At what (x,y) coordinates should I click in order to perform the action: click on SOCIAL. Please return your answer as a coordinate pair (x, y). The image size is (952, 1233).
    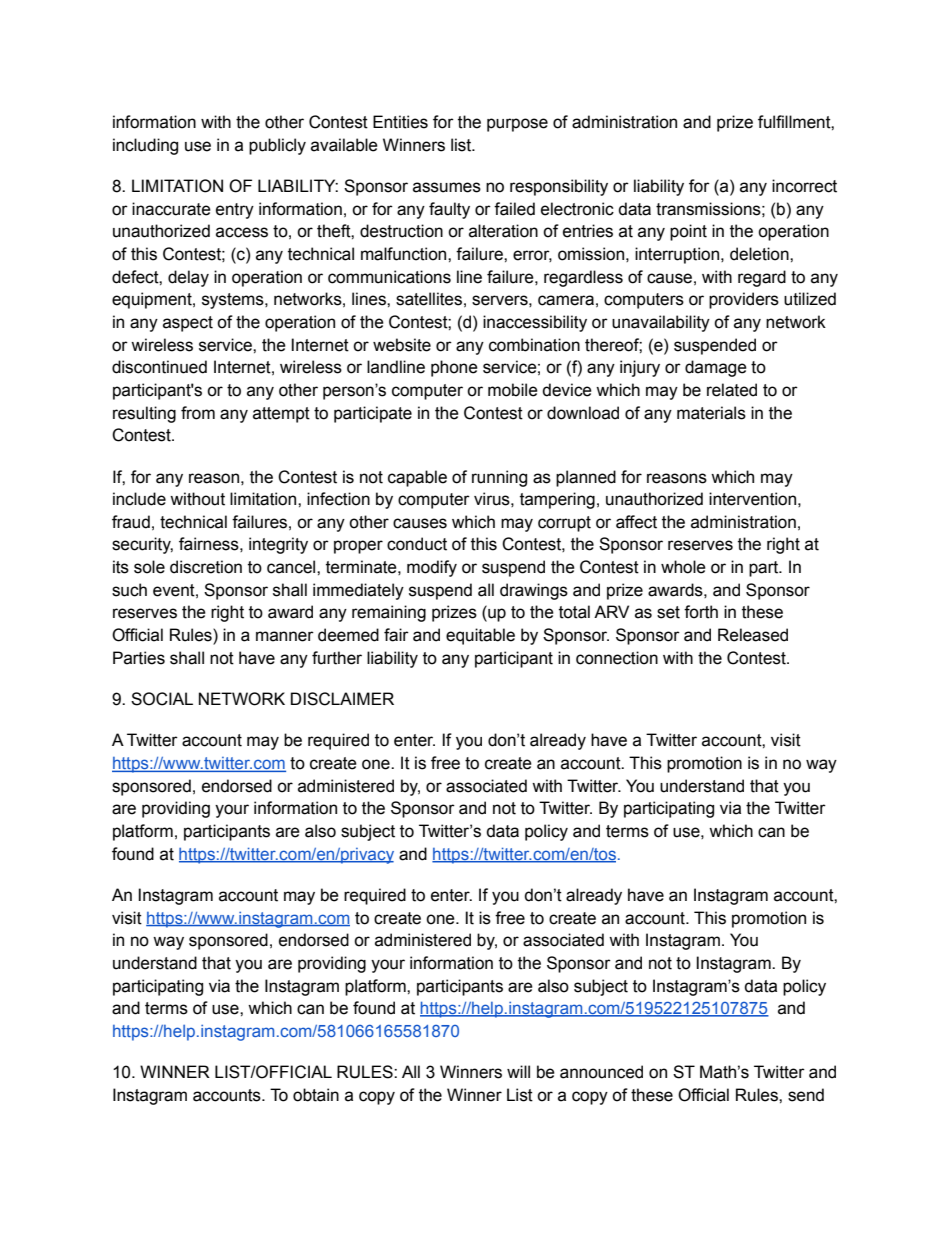
    Looking at the image, I should click on (162, 699).
